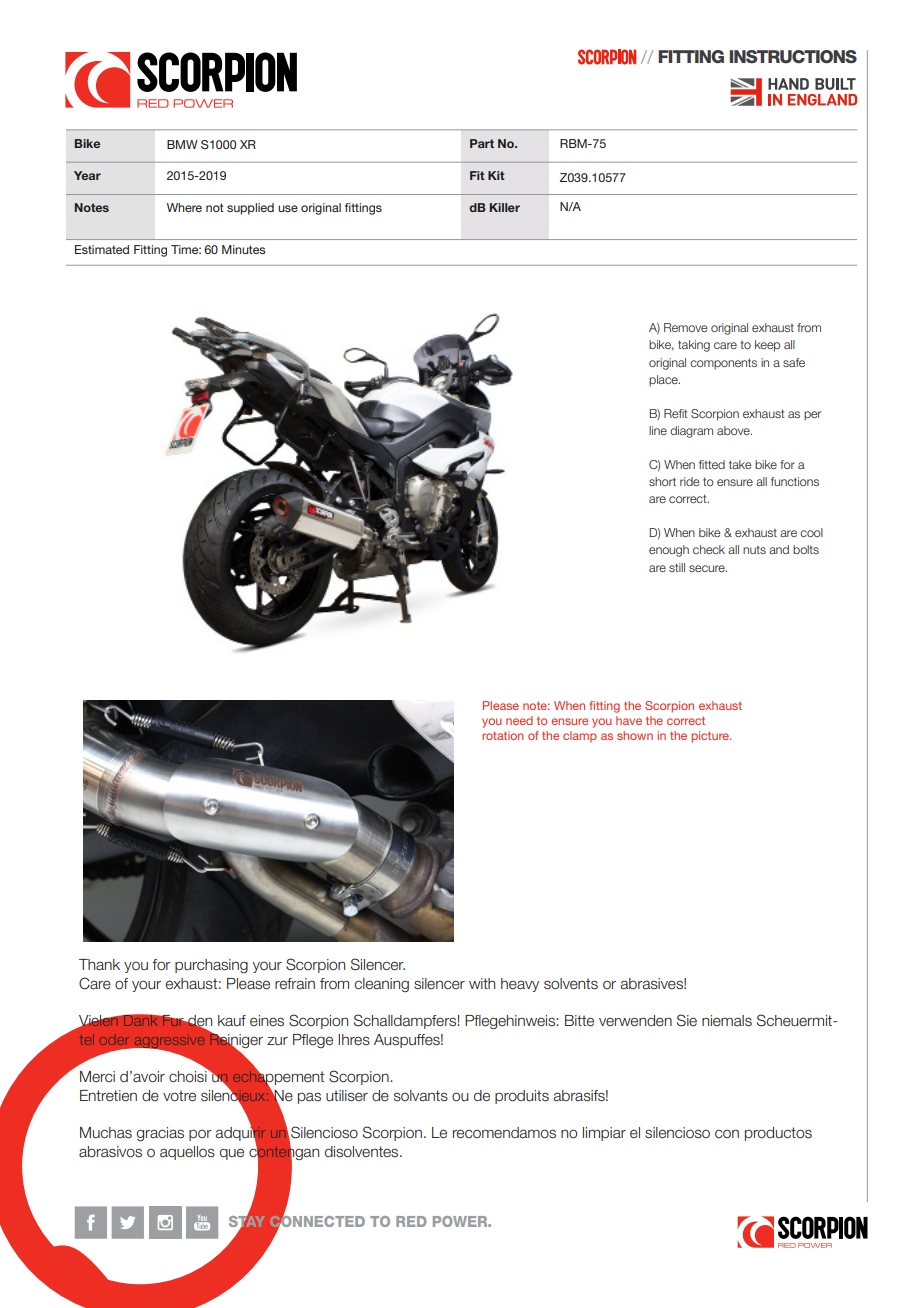 The height and width of the image is (1308, 924). I want to click on BMW, so click(182, 144).
